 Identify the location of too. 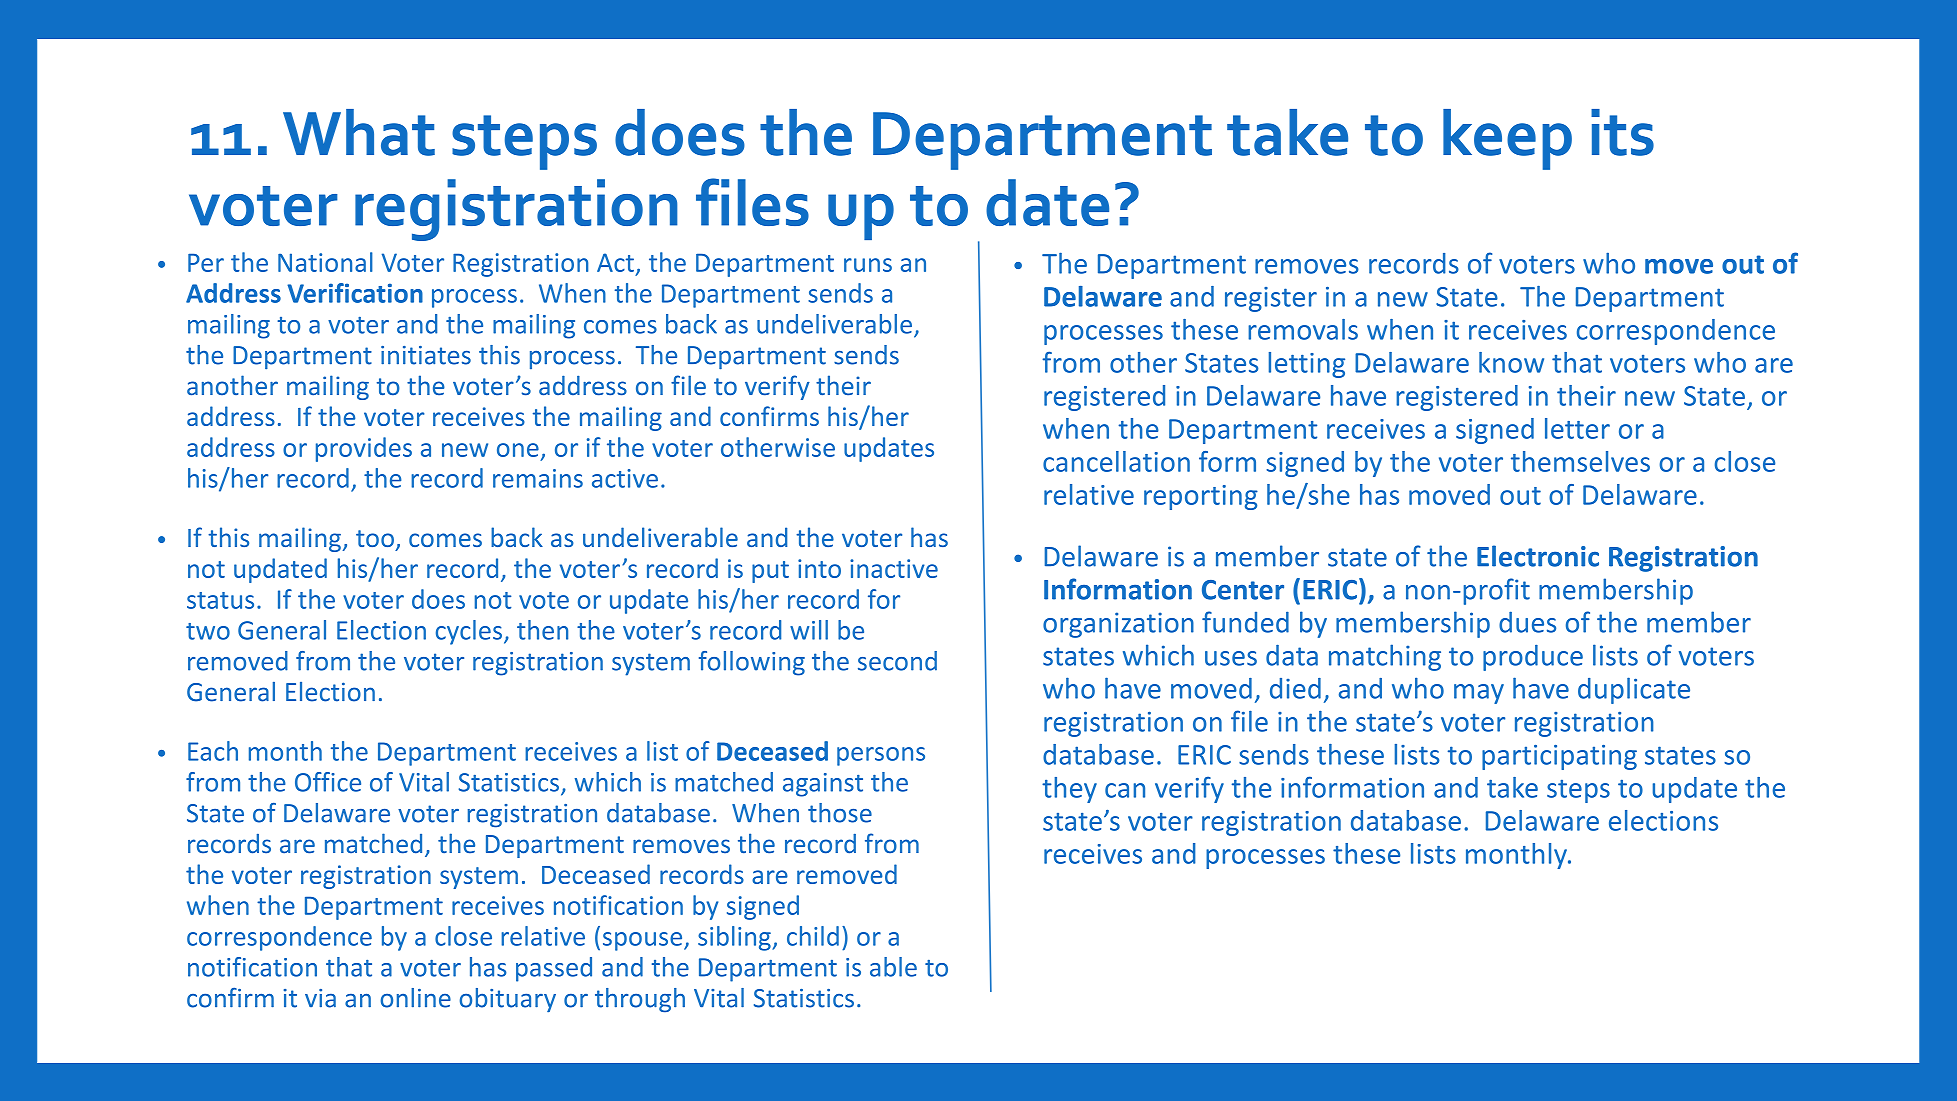
(375, 538).
